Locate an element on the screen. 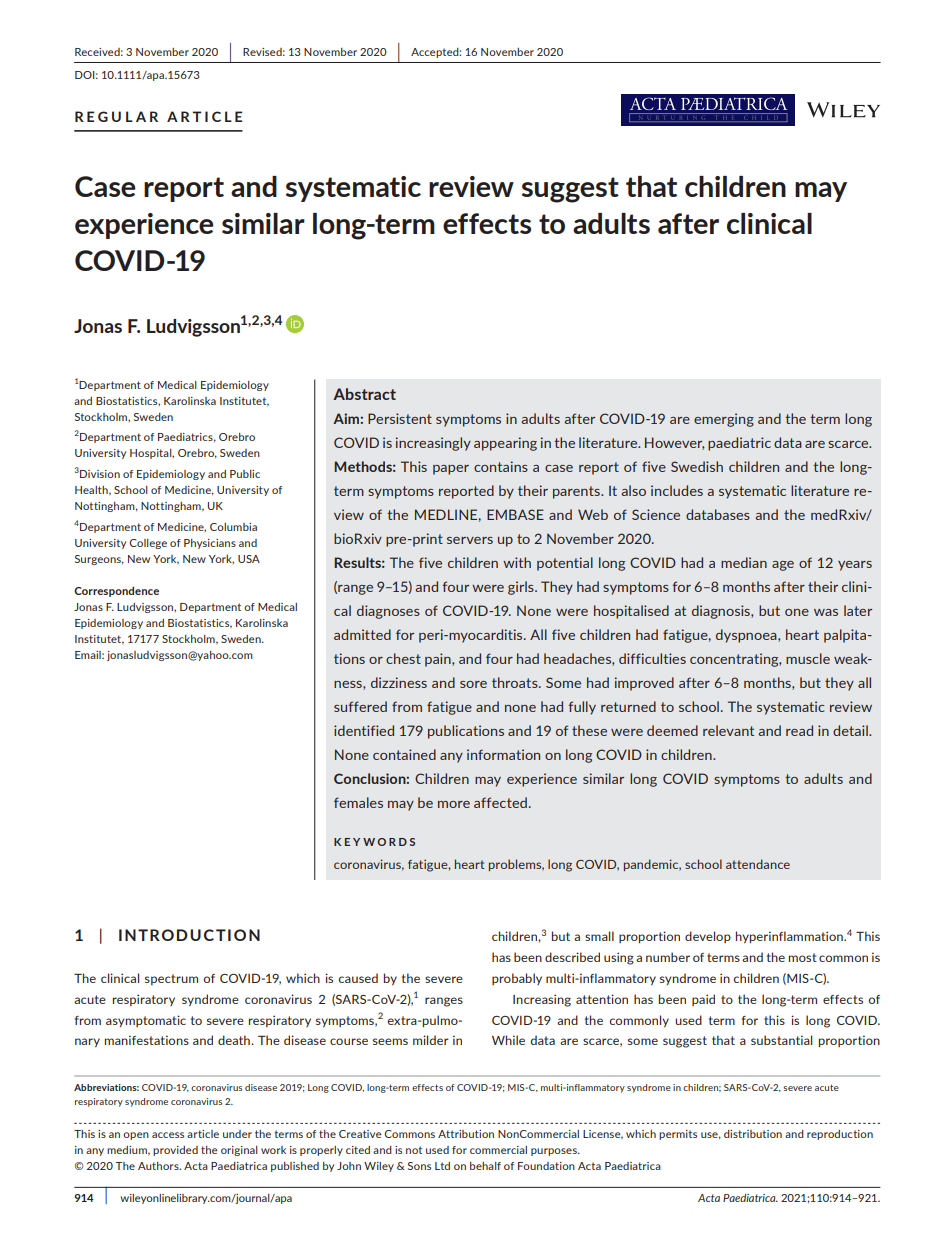 This screenshot has height=1251, width=952. sore is located at coordinates (473, 684).
